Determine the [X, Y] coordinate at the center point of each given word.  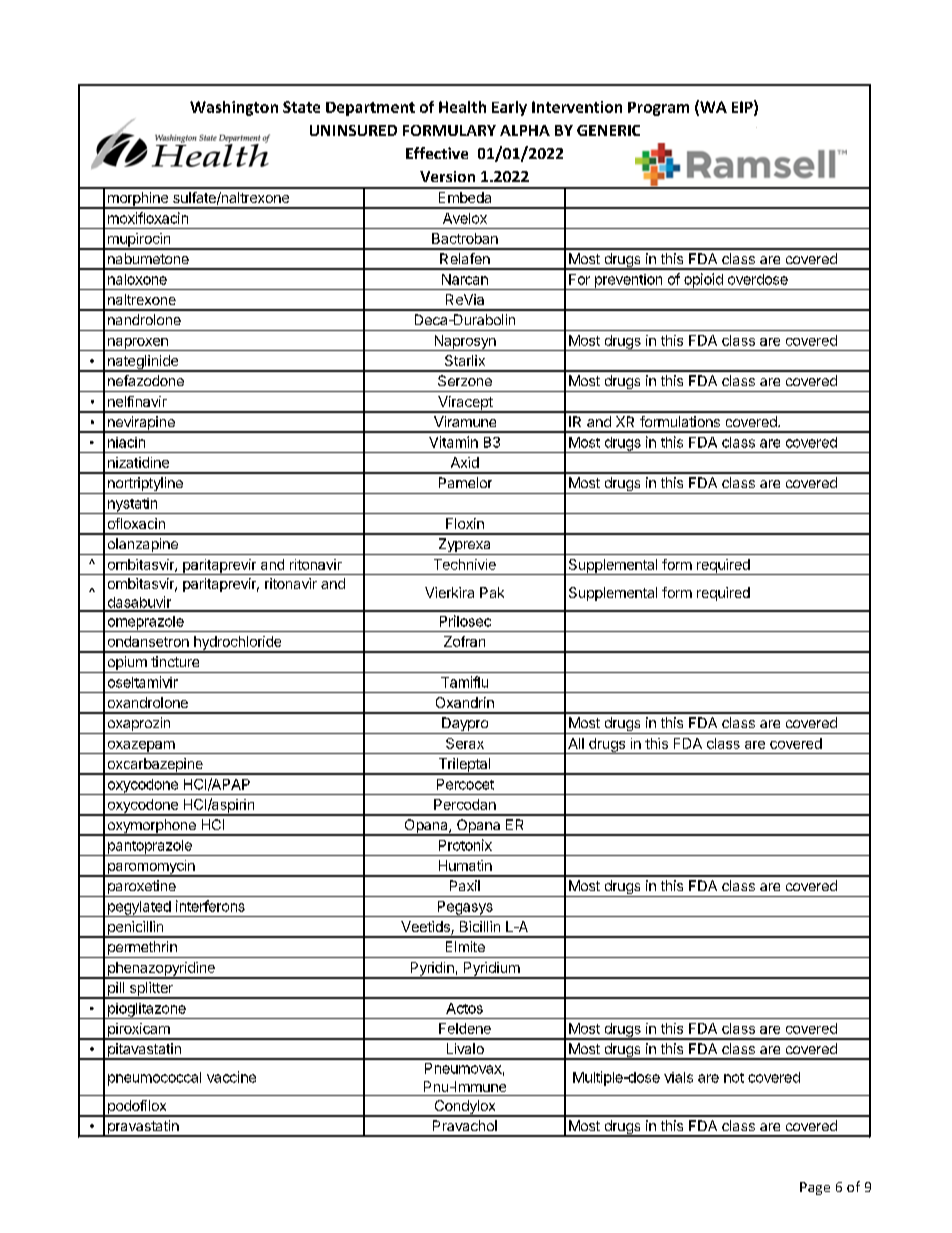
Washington [234, 108]
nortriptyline [145, 485]
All [576, 743]
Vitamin [453, 442]
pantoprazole [149, 848]
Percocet [465, 784]
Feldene [465, 1028]
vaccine [231, 1077]
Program [658, 109]
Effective [437, 153]
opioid [703, 281]
